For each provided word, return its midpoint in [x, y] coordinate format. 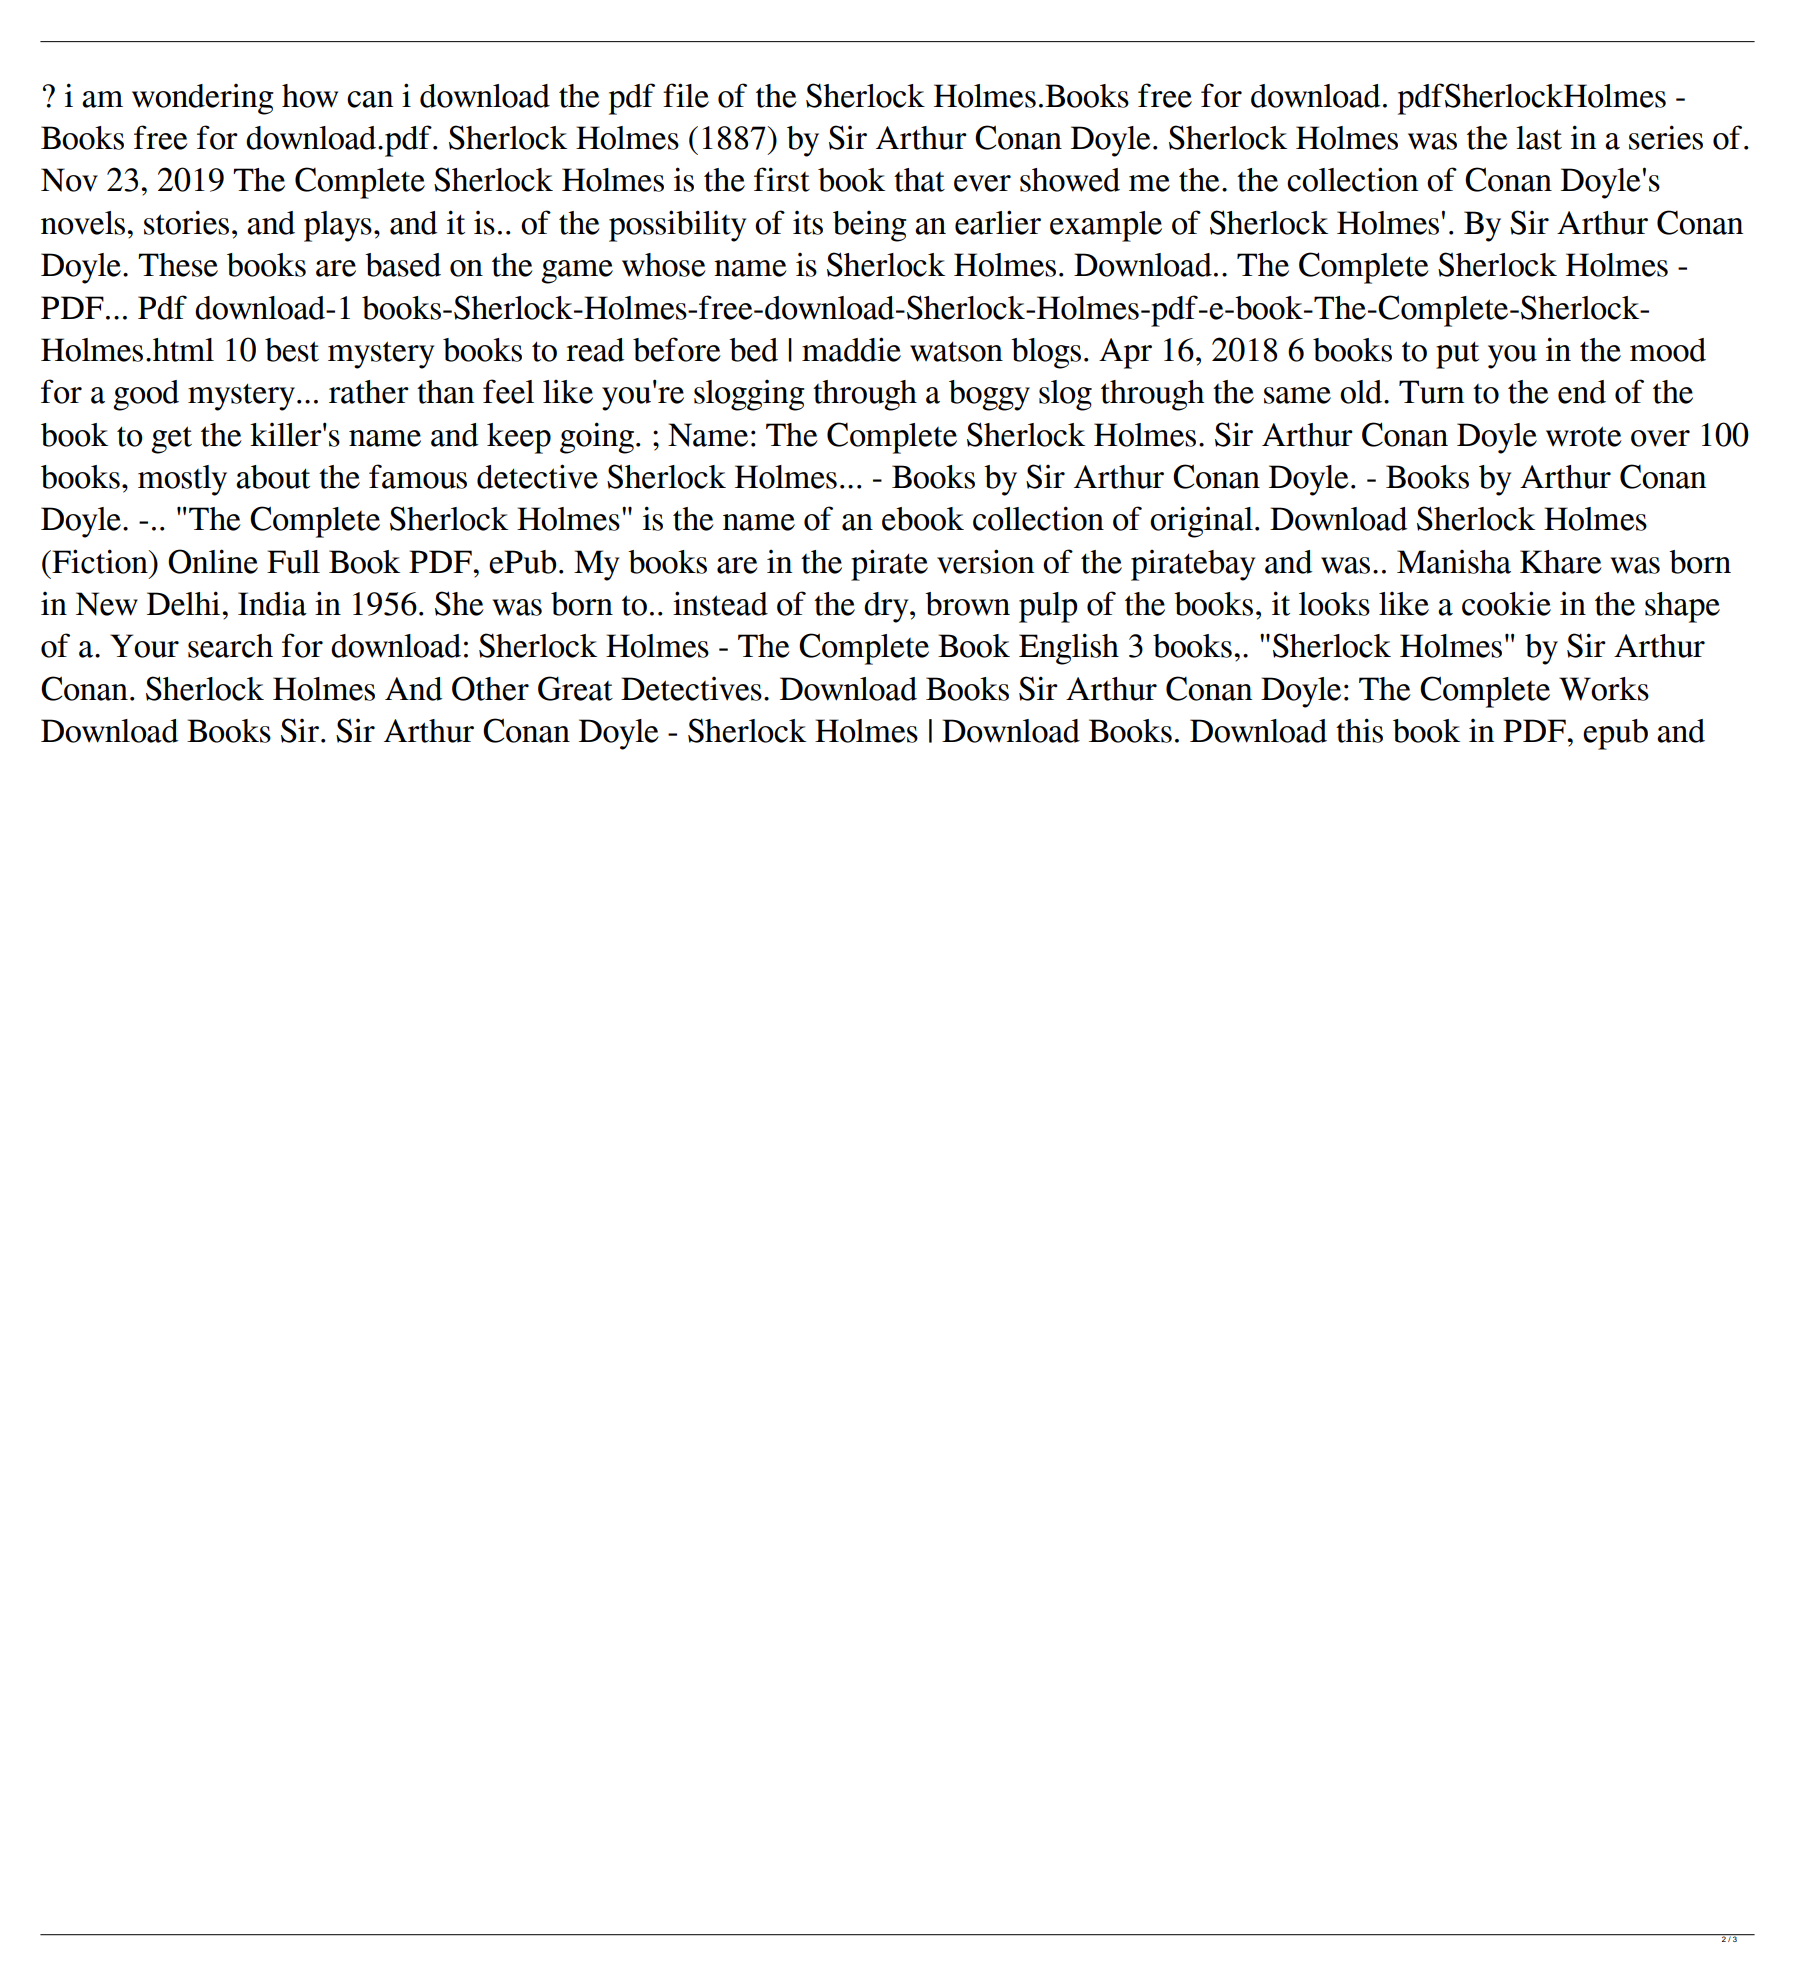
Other [490, 688]
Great [575, 688]
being [870, 226]
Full [293, 562]
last [1539, 138]
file [686, 95]
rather [369, 392]
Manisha [1454, 562]
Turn [1431, 392]
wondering [203, 99]
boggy [989, 395]
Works [1604, 689]
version [985, 561]
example [1106, 226]
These [178, 265]
